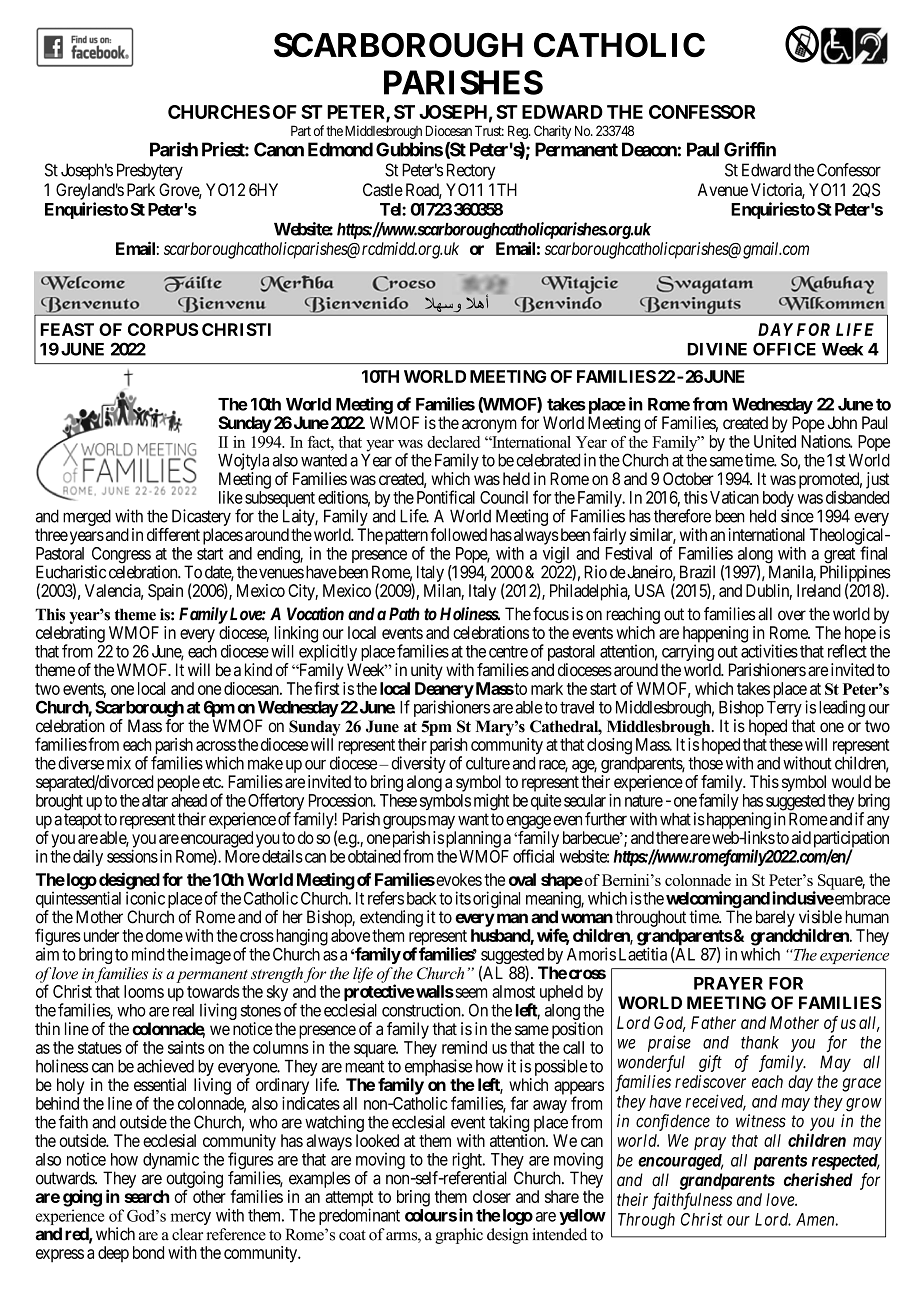  I want to click on almost, so click(513, 991).
